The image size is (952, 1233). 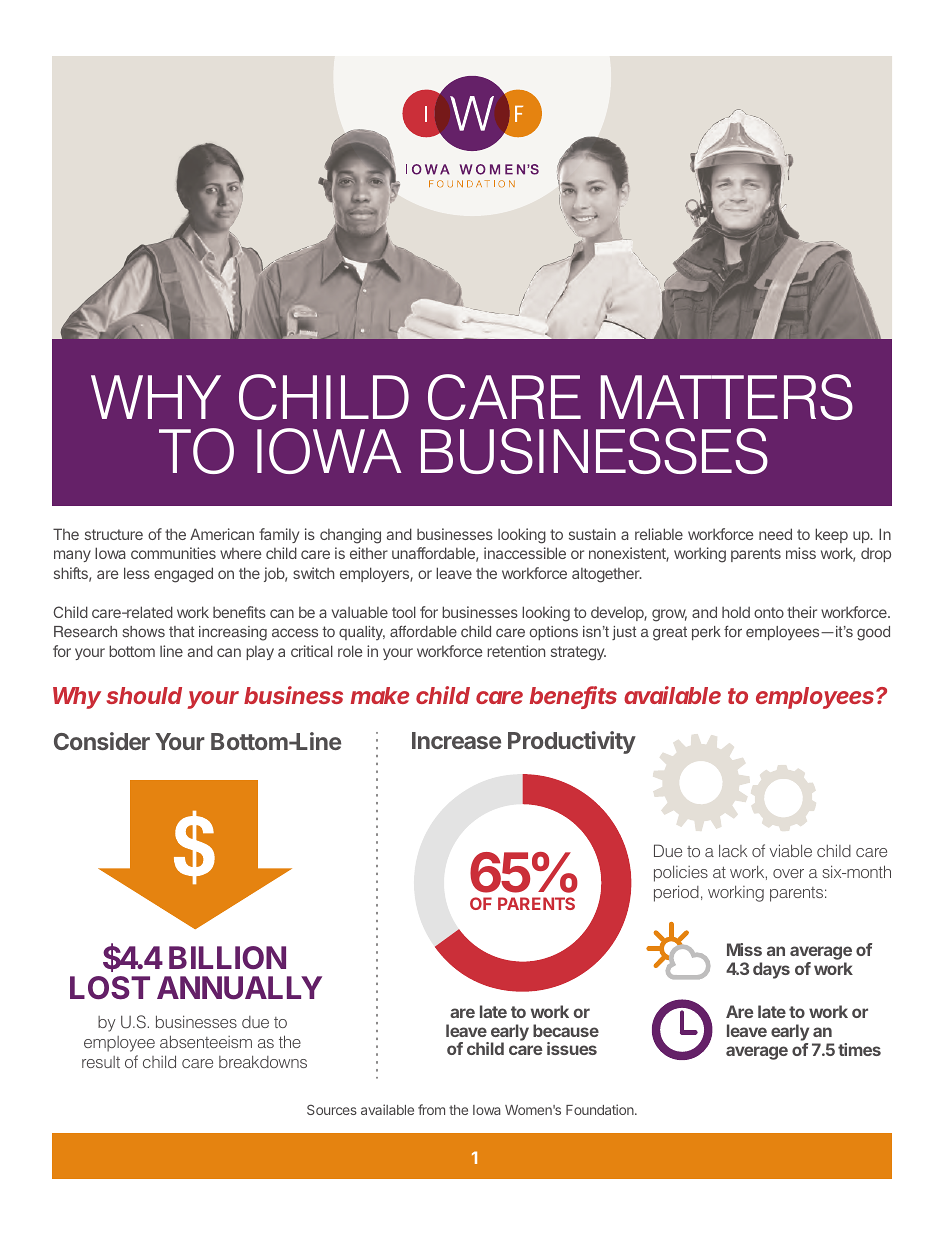 What do you see at coordinates (769, 612) in the screenshot?
I see `onto` at bounding box center [769, 612].
